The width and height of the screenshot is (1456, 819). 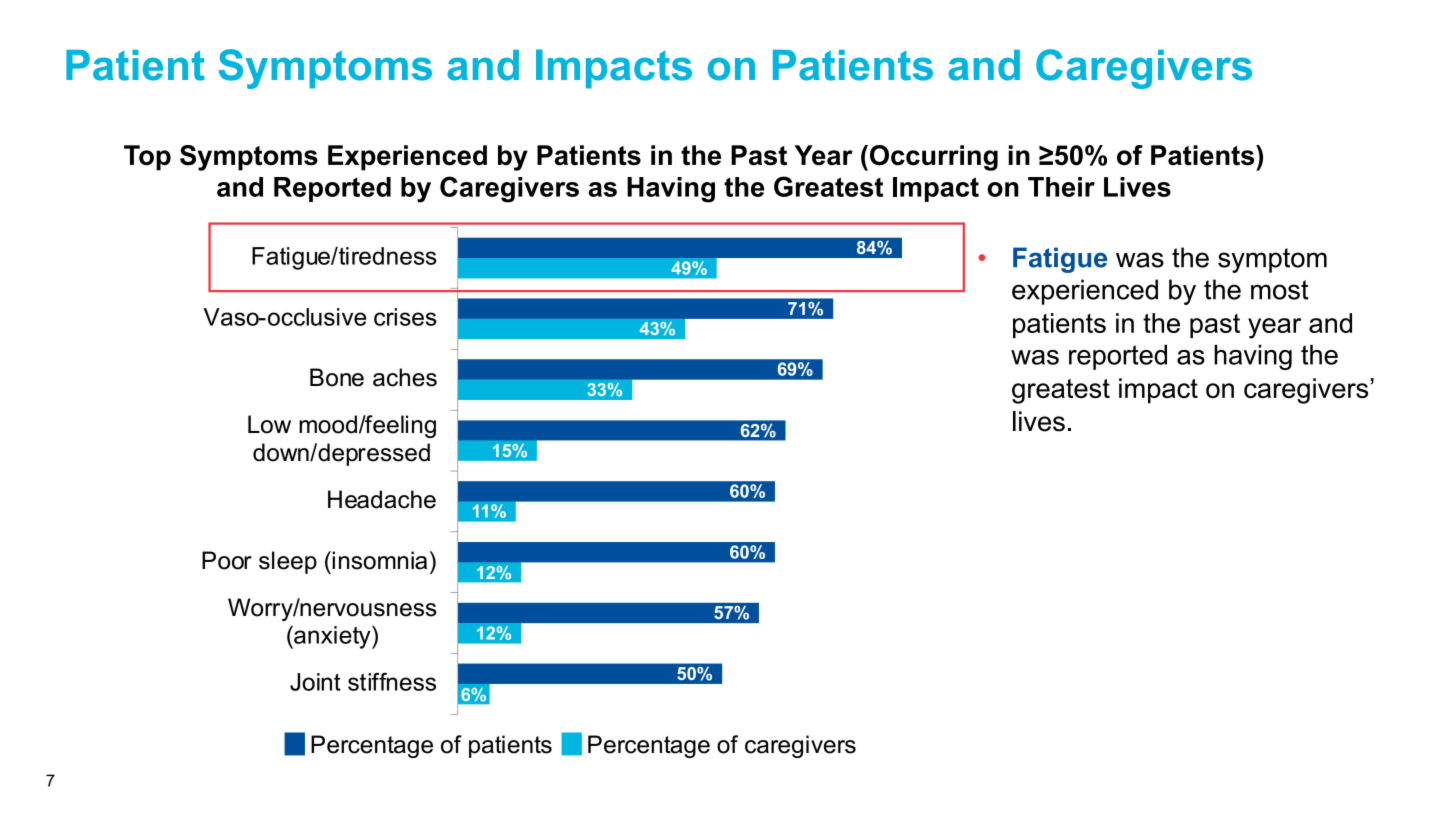 What do you see at coordinates (147, 158) in the screenshot?
I see `Top` at bounding box center [147, 158].
